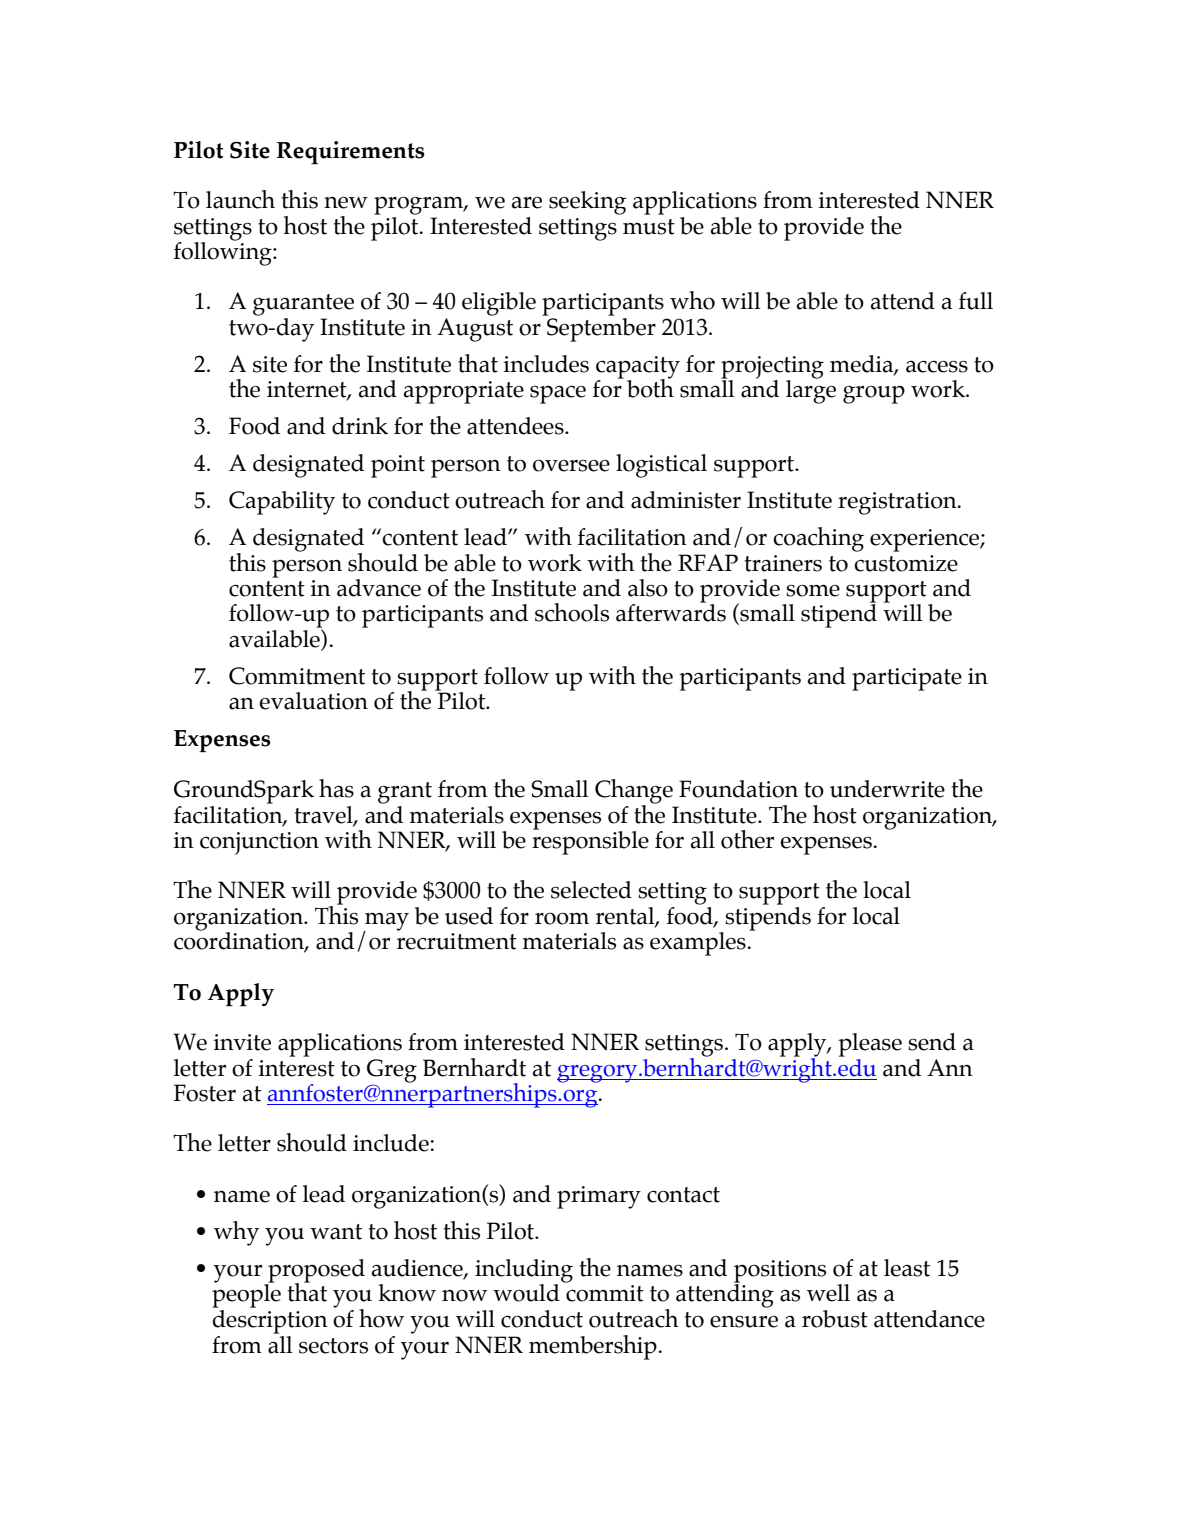  What do you see at coordinates (976, 301) in the screenshot?
I see `full` at bounding box center [976, 301].
